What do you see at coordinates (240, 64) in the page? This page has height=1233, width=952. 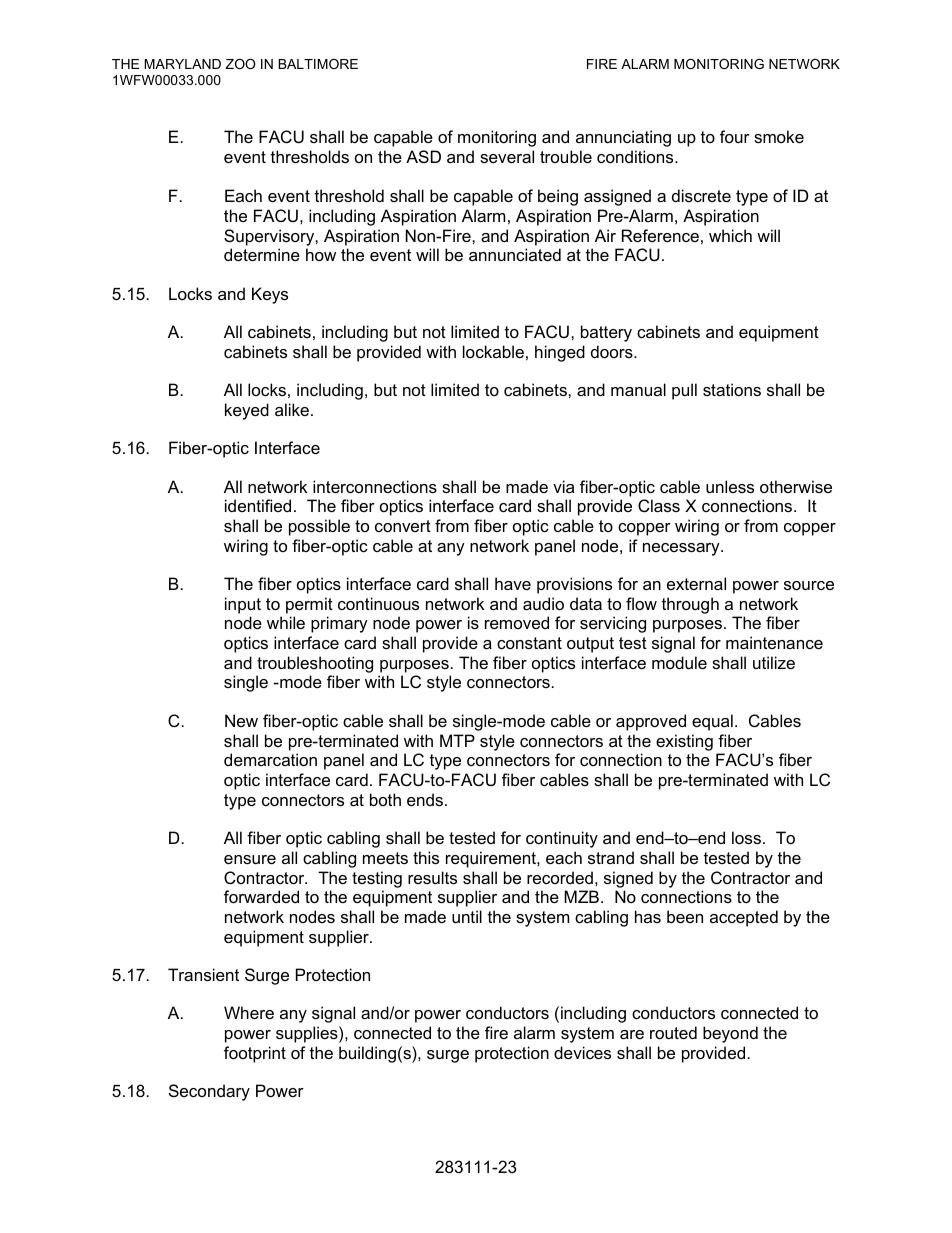 I see `ZOO` at bounding box center [240, 64].
